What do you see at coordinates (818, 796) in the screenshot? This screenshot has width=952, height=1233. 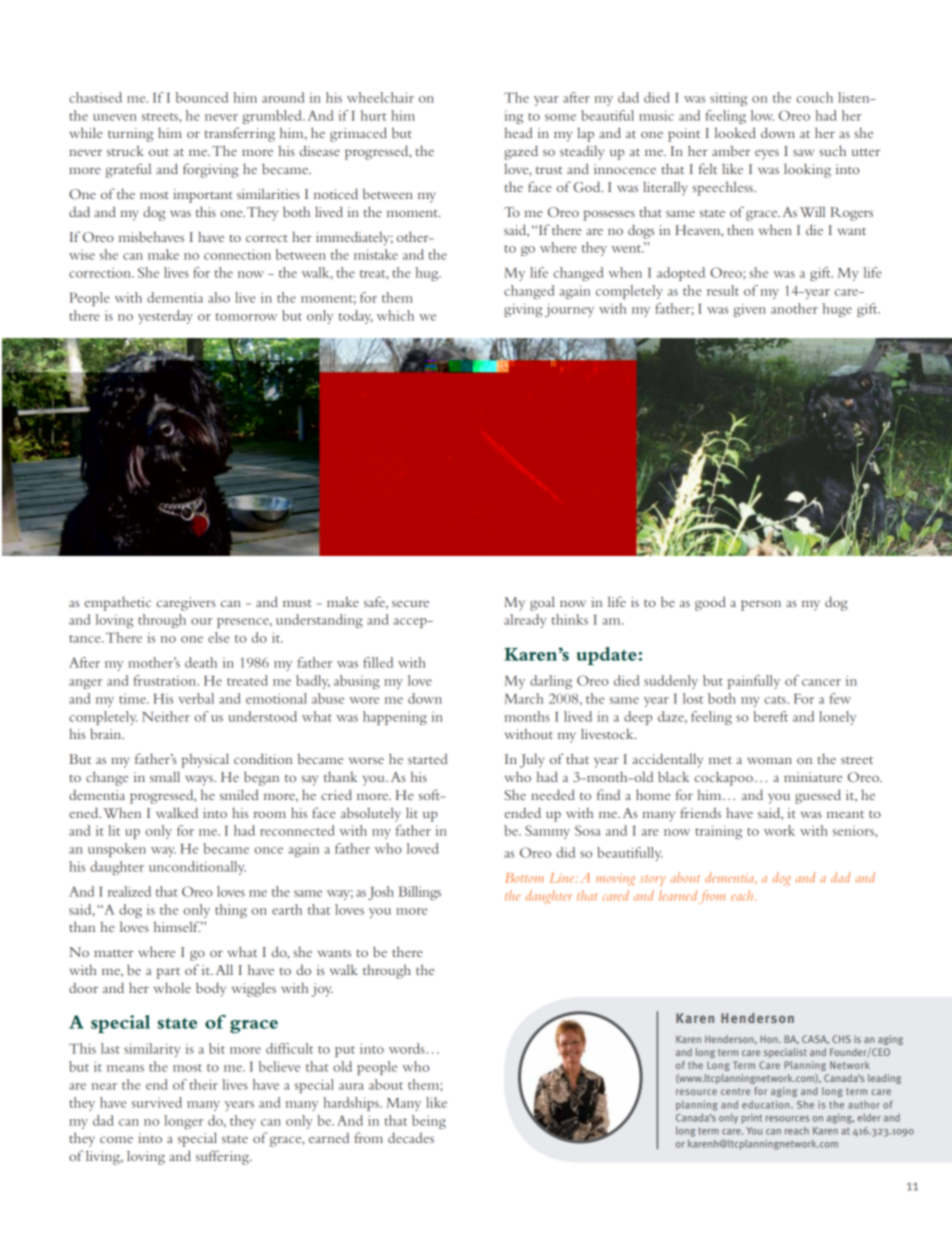 I see `guessed` at bounding box center [818, 796].
